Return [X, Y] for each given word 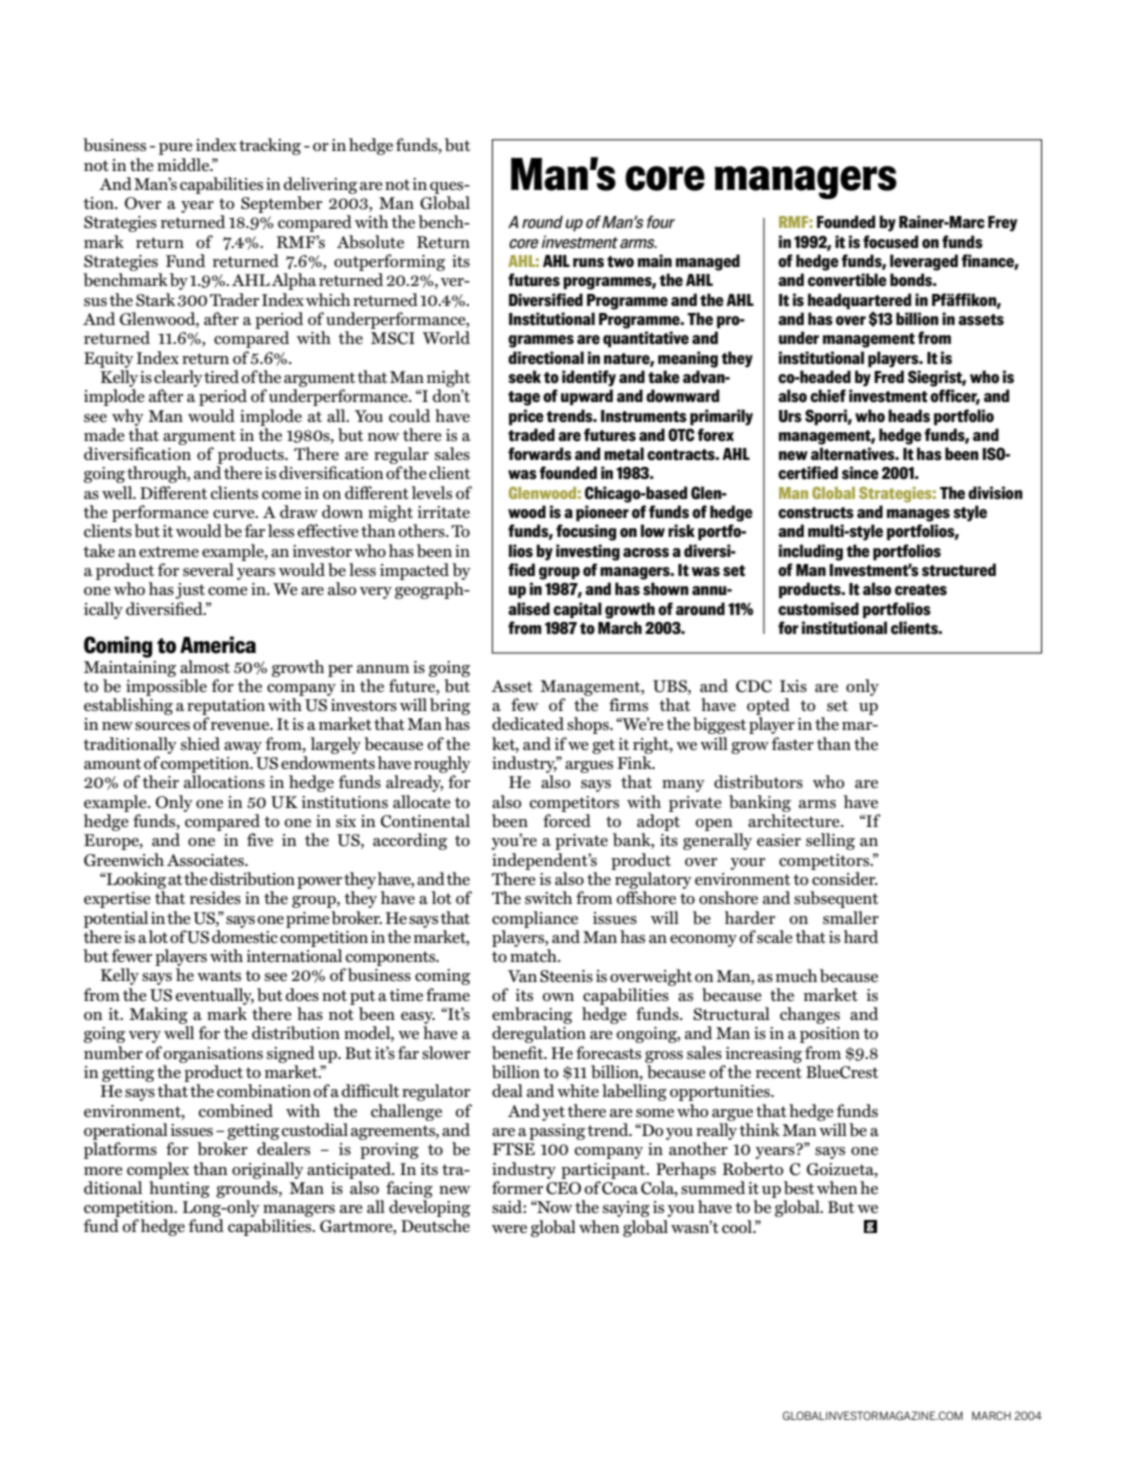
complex [158, 1170]
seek [524, 377]
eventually [215, 996]
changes [810, 1015]
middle [184, 164]
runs [588, 263]
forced [567, 821]
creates [921, 590]
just [190, 591]
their [160, 781]
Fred [889, 377]
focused [890, 242]
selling [830, 841]
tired [221, 376]
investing [588, 552]
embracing [532, 1015]
